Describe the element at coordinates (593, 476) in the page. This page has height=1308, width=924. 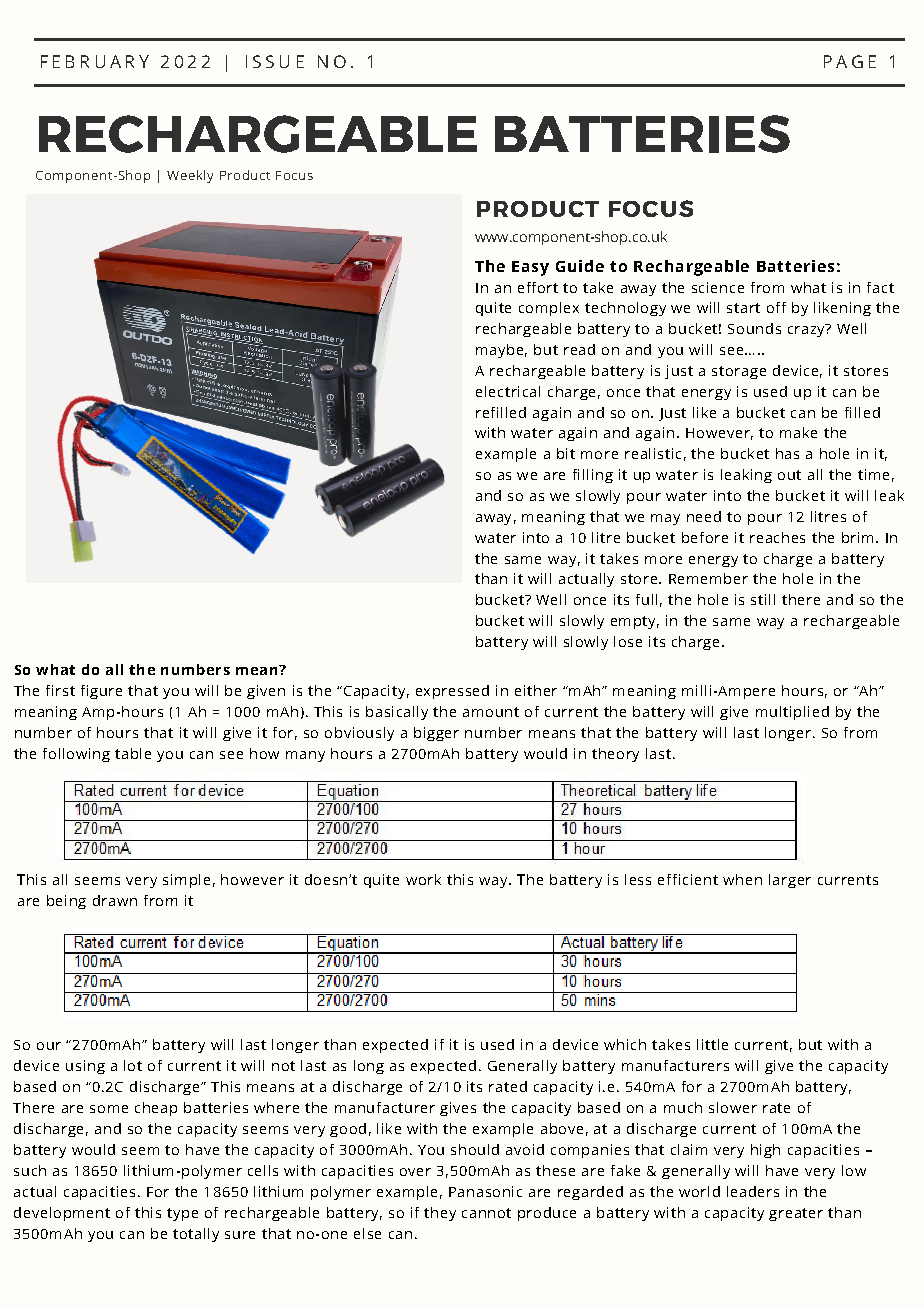
I see `filling` at that location.
